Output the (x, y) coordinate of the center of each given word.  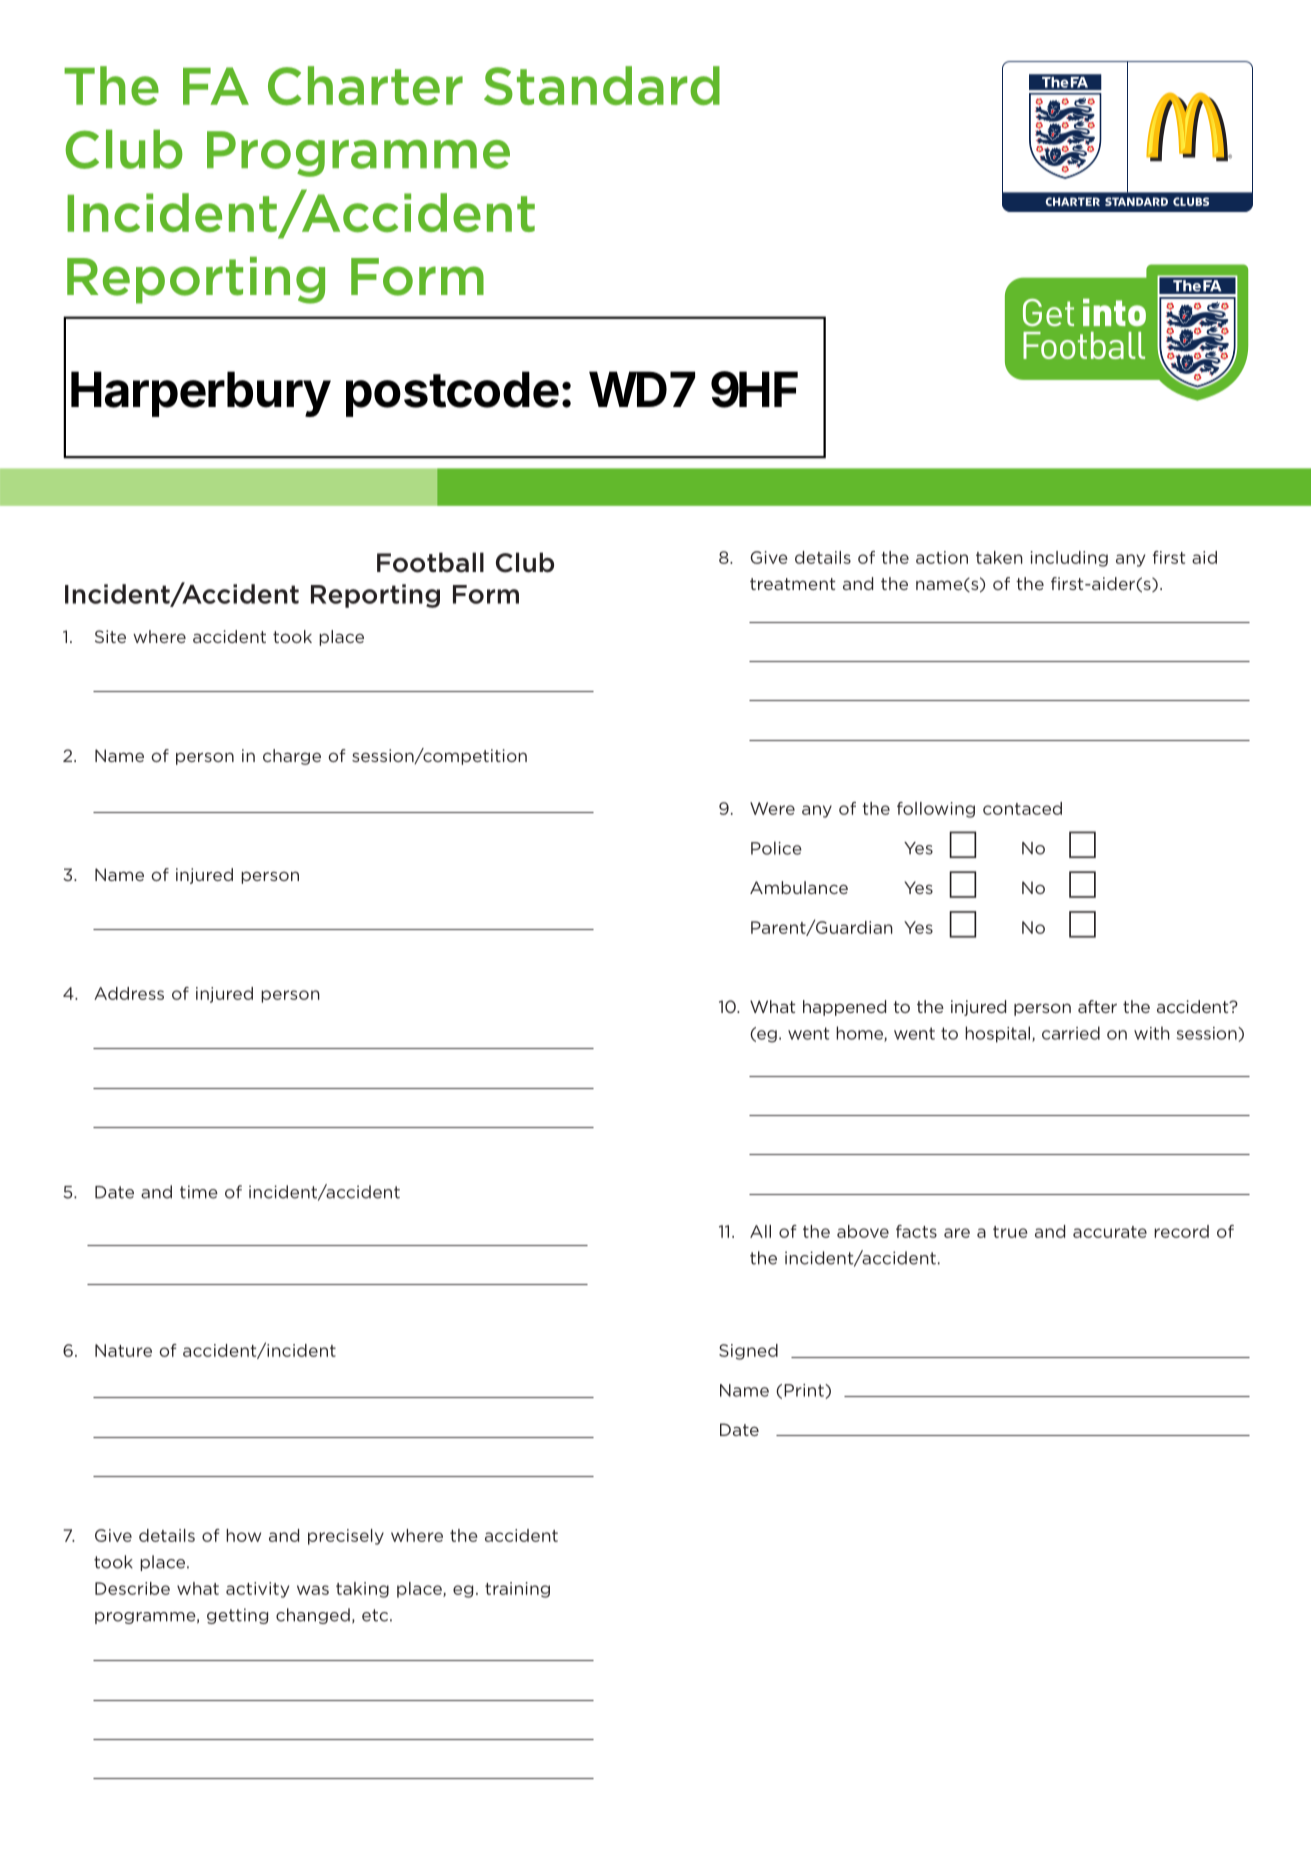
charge (292, 757)
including (1069, 559)
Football (430, 562)
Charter (365, 86)
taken (999, 557)
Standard (602, 85)
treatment (793, 584)
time (199, 1192)
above (863, 1231)
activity (257, 1590)
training (517, 1590)
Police (776, 848)
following (936, 810)
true (1010, 1232)
